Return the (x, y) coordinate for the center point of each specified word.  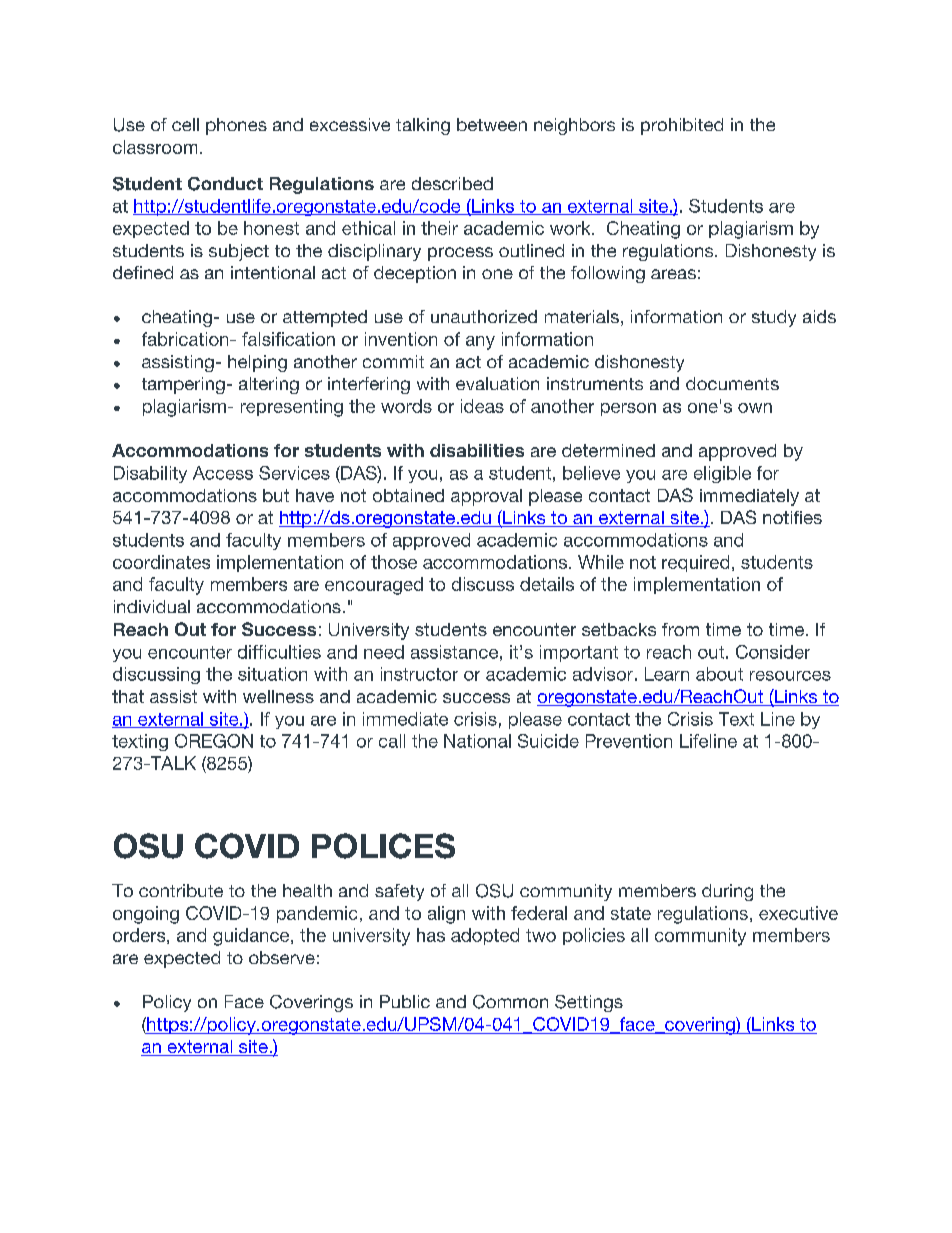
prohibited (682, 126)
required (695, 563)
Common (510, 1002)
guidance (252, 937)
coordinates (161, 562)
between (492, 124)
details (547, 584)
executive (798, 913)
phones (236, 126)
